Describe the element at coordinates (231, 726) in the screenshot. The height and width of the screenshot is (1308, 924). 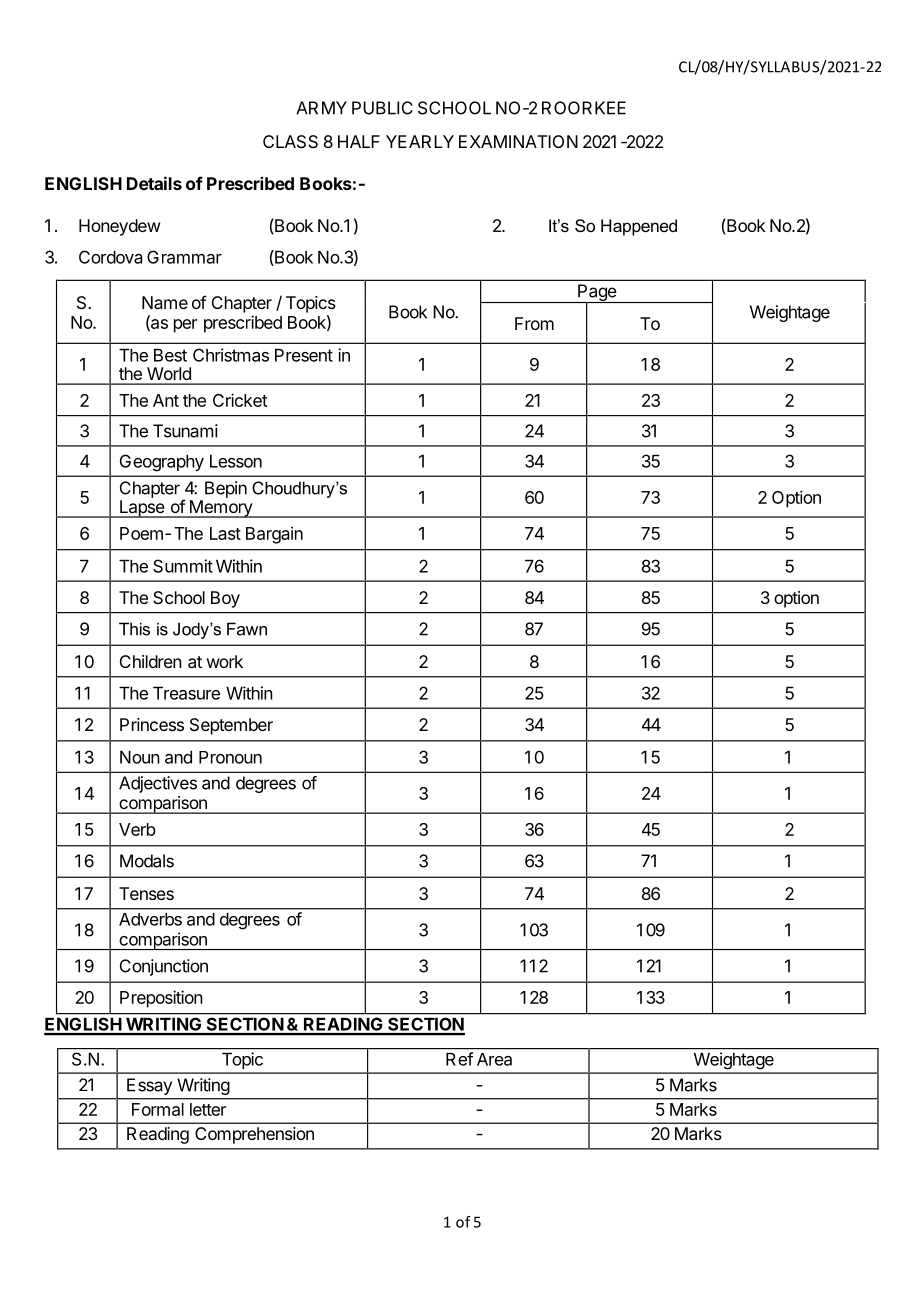
I see `September` at that location.
